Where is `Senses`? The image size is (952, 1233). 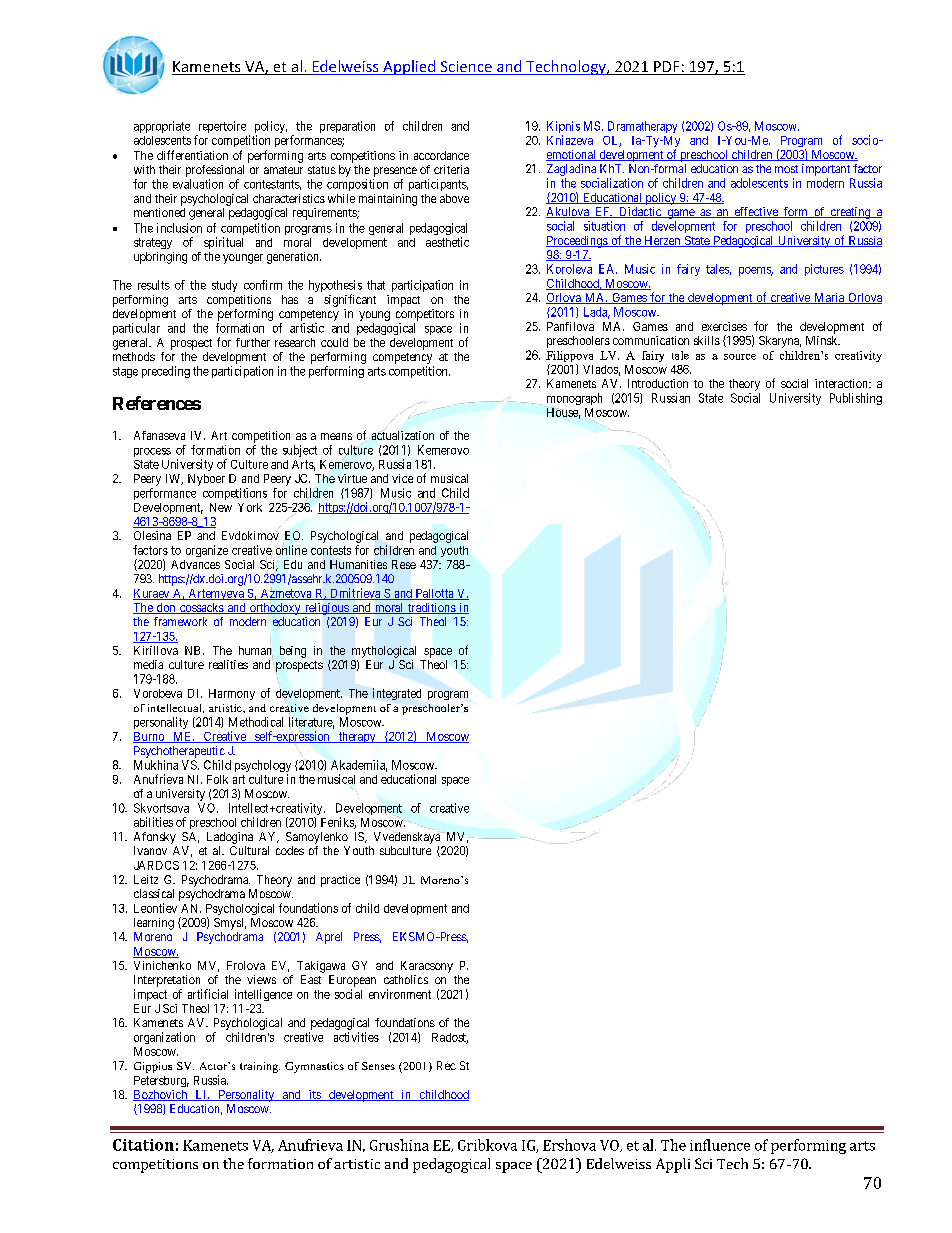 Senses is located at coordinates (378, 1066).
